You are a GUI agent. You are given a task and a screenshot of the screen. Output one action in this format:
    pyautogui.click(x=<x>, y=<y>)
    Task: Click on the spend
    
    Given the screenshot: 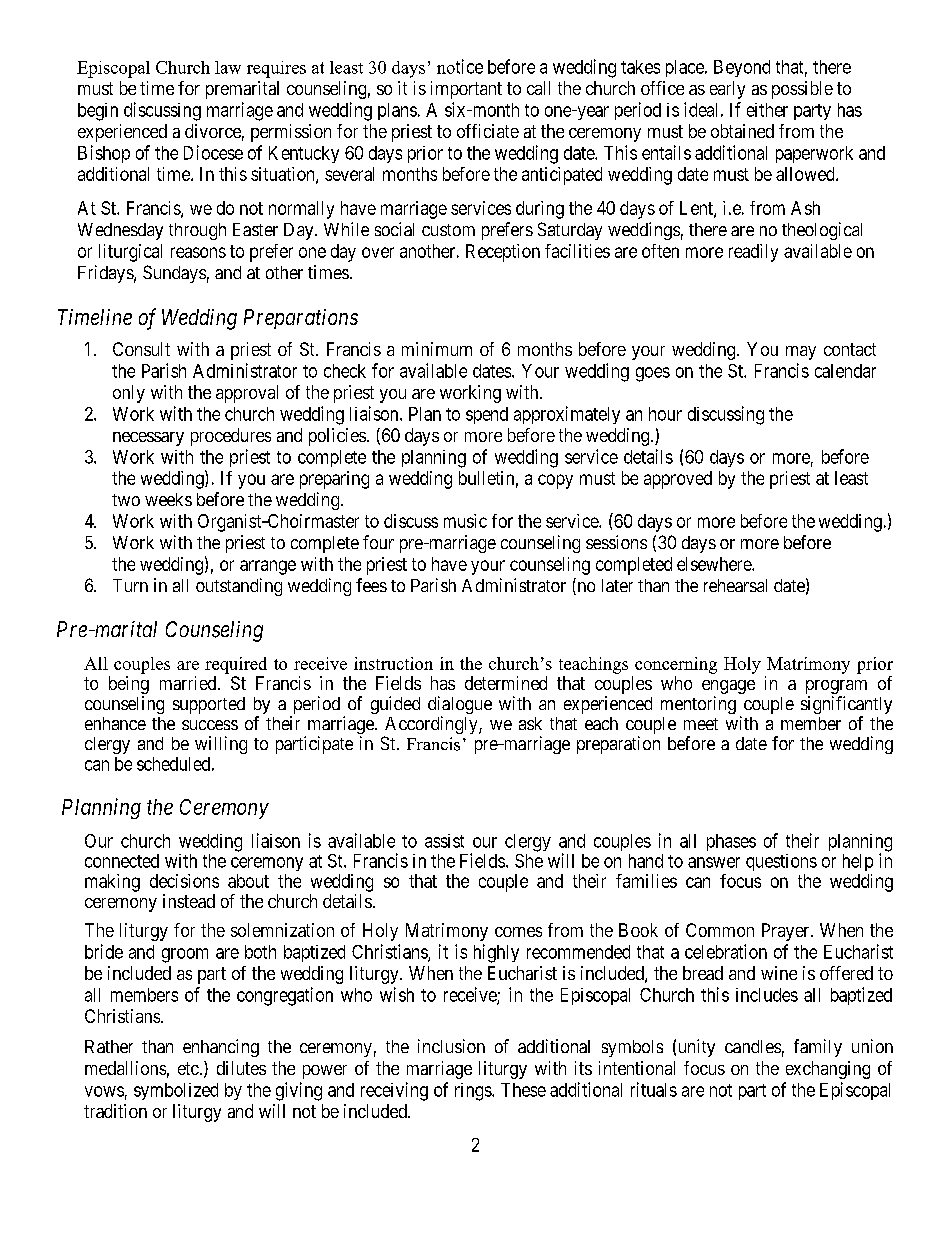 What is the action you would take?
    pyautogui.click(x=487, y=415)
